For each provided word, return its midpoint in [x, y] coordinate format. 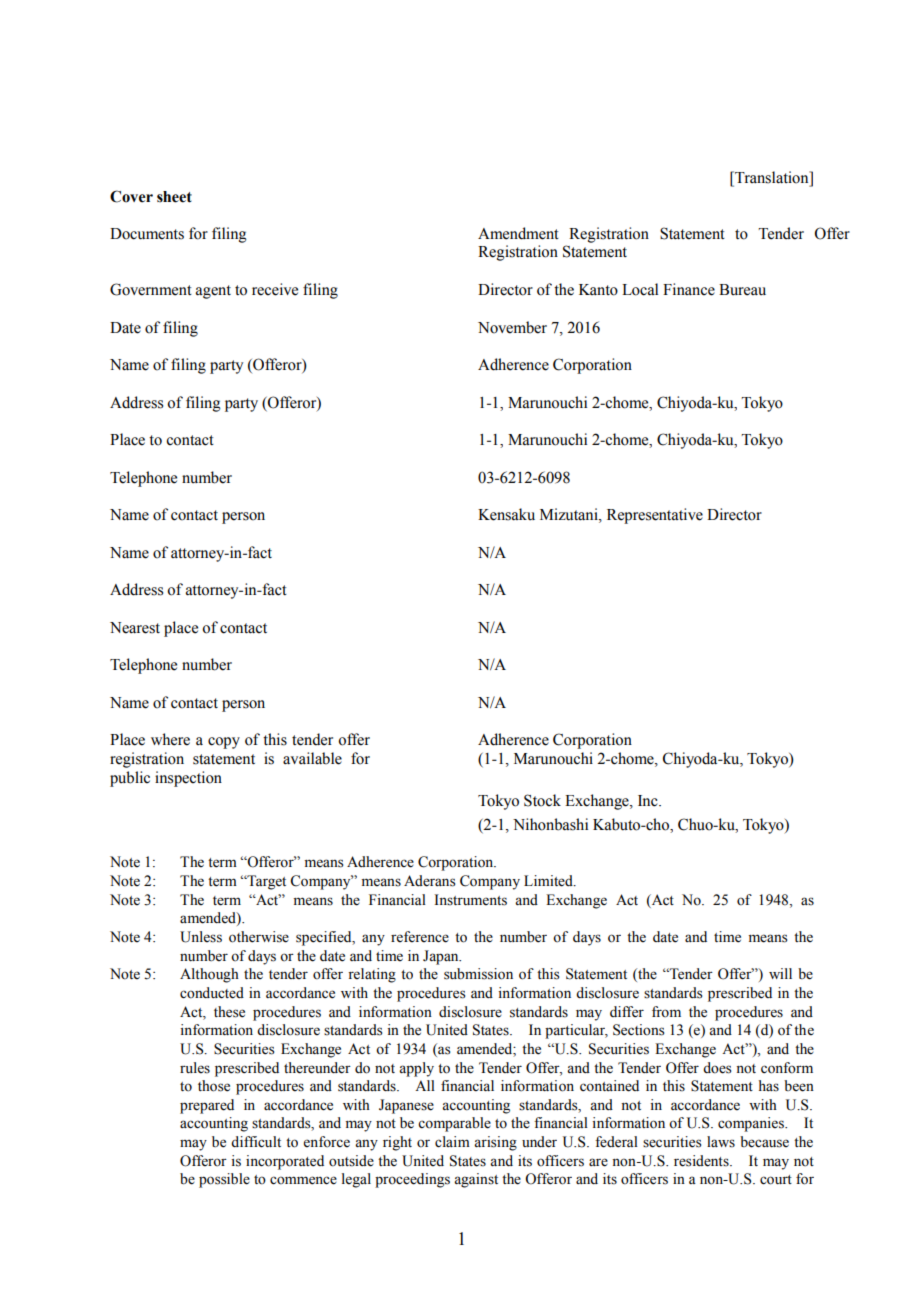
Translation [772, 177]
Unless [201, 937]
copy [224, 743]
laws [721, 1142]
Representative [655, 516]
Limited [549, 881]
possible [224, 1180]
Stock [542, 800]
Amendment [518, 233]
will [780, 973]
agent [213, 292]
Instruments [471, 900]
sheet [174, 197]
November [512, 327]
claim [452, 1142]
